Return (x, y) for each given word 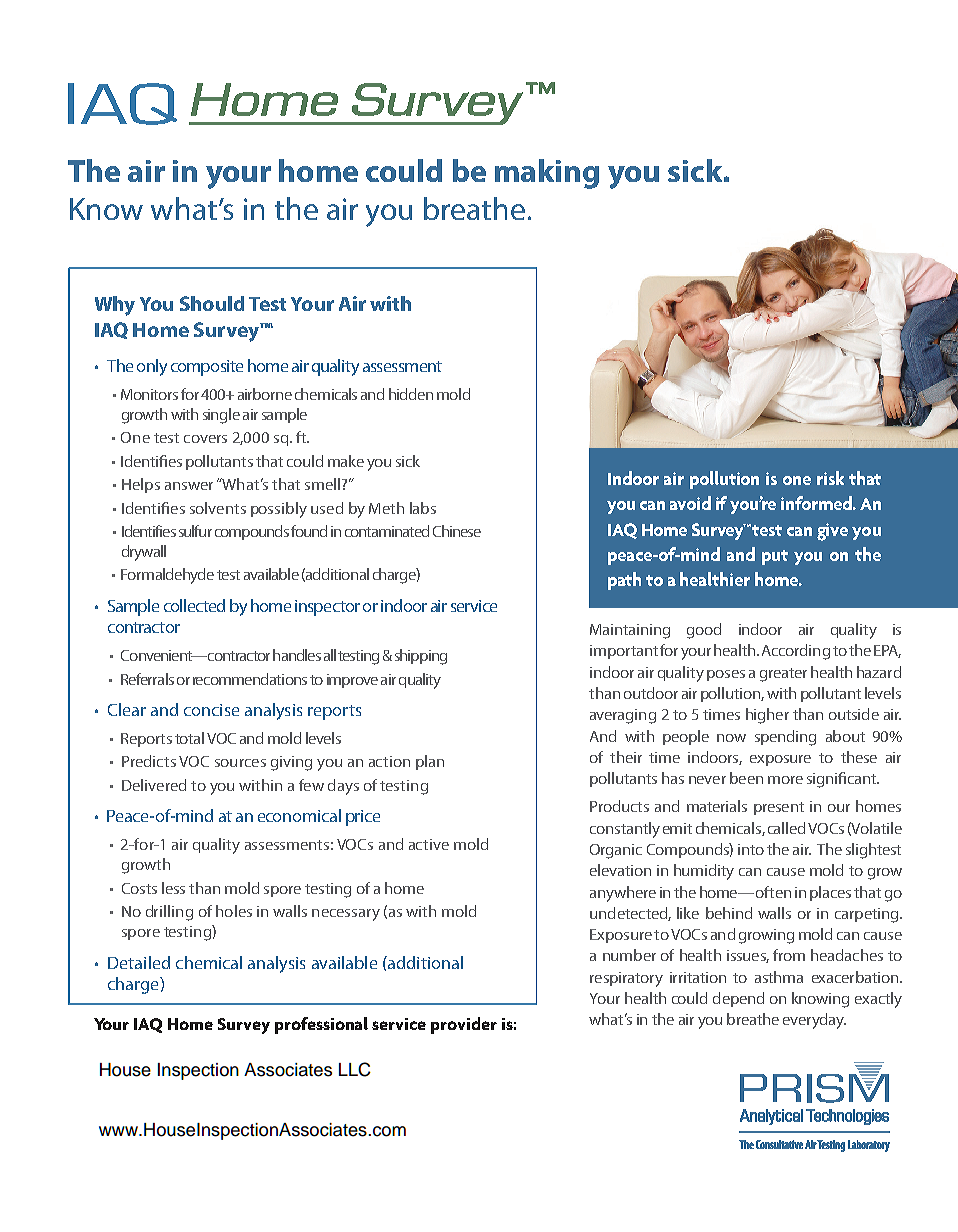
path (624, 581)
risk (830, 478)
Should (212, 303)
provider (464, 1025)
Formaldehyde (167, 576)
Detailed (139, 962)
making (547, 174)
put (775, 557)
